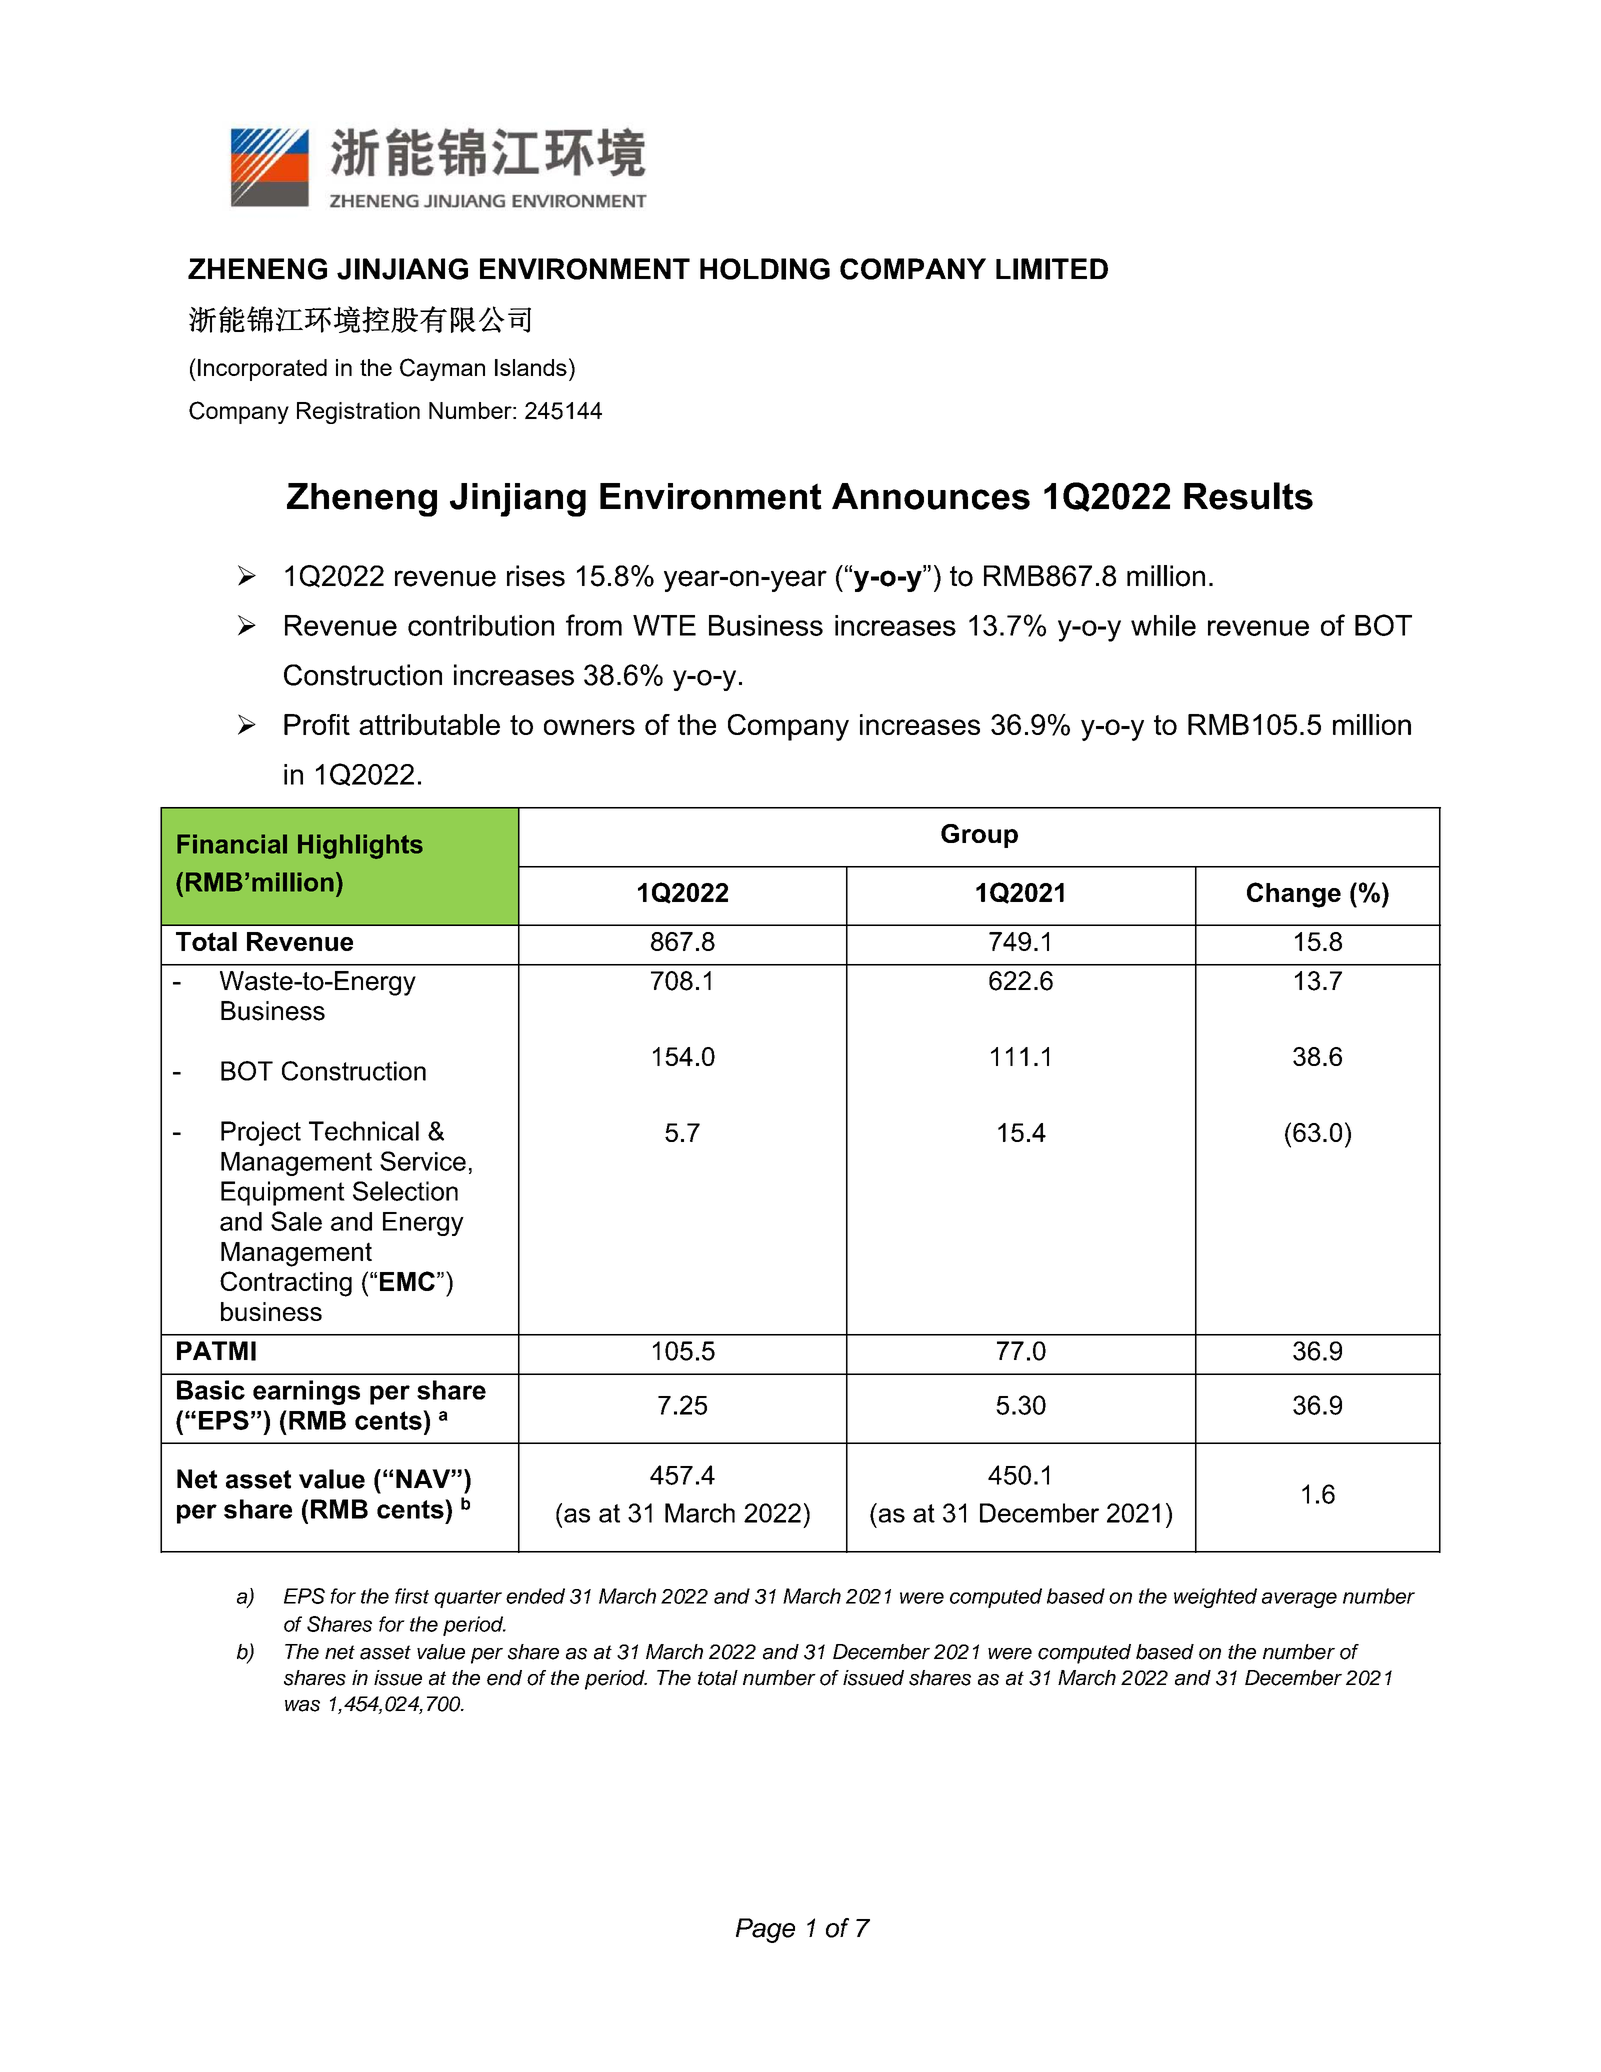  What do you see at coordinates (765, 1930) in the screenshot?
I see `Page` at bounding box center [765, 1930].
